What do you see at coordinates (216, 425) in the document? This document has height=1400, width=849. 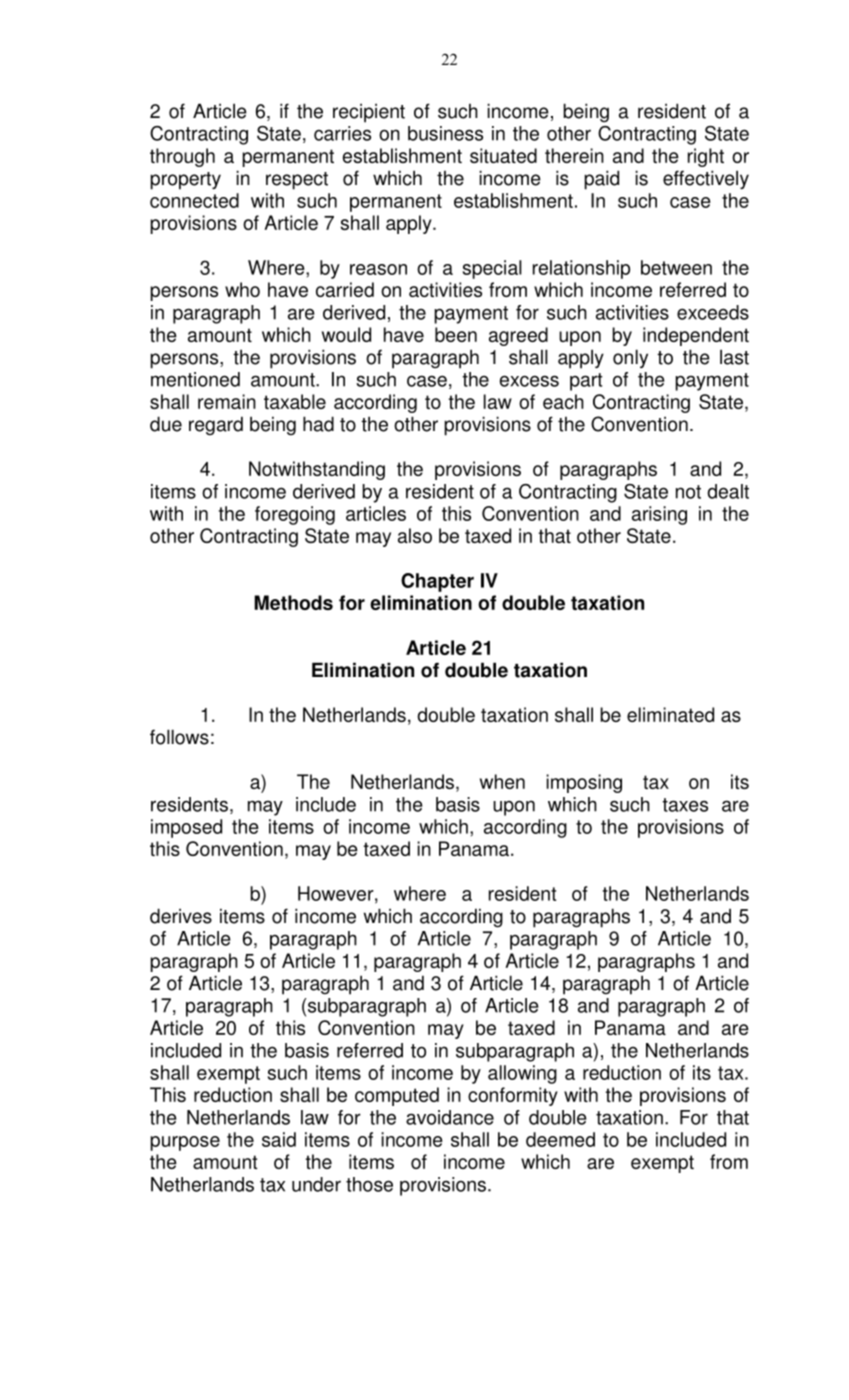 I see `regard` at bounding box center [216, 425].
